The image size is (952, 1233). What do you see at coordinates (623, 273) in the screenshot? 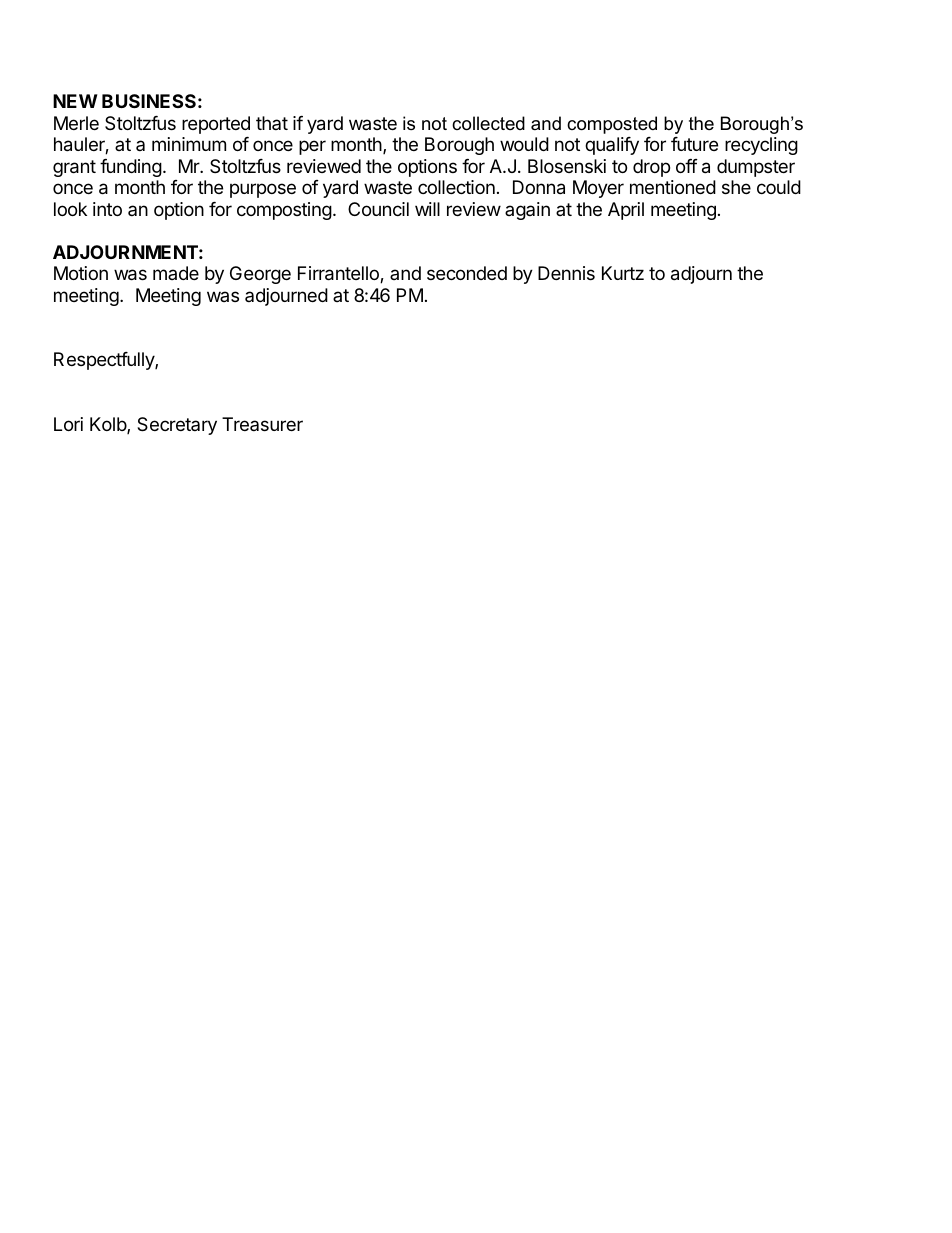
I see `Kurtz` at bounding box center [623, 273].
